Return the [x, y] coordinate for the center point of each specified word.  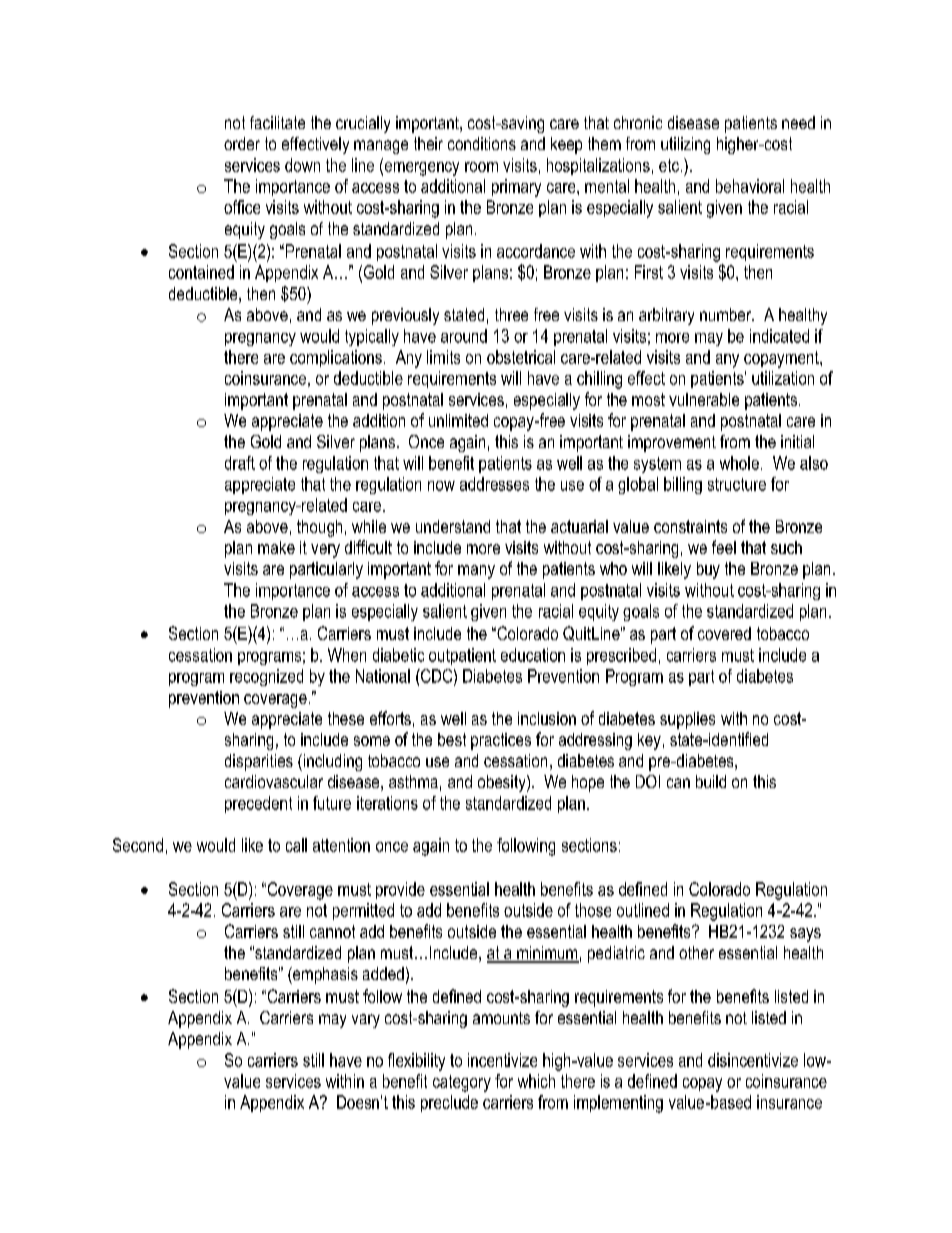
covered [724, 633]
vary [366, 1021]
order [242, 143]
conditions [482, 143]
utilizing [685, 145]
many [476, 572]
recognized [266, 677]
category [462, 1083]
